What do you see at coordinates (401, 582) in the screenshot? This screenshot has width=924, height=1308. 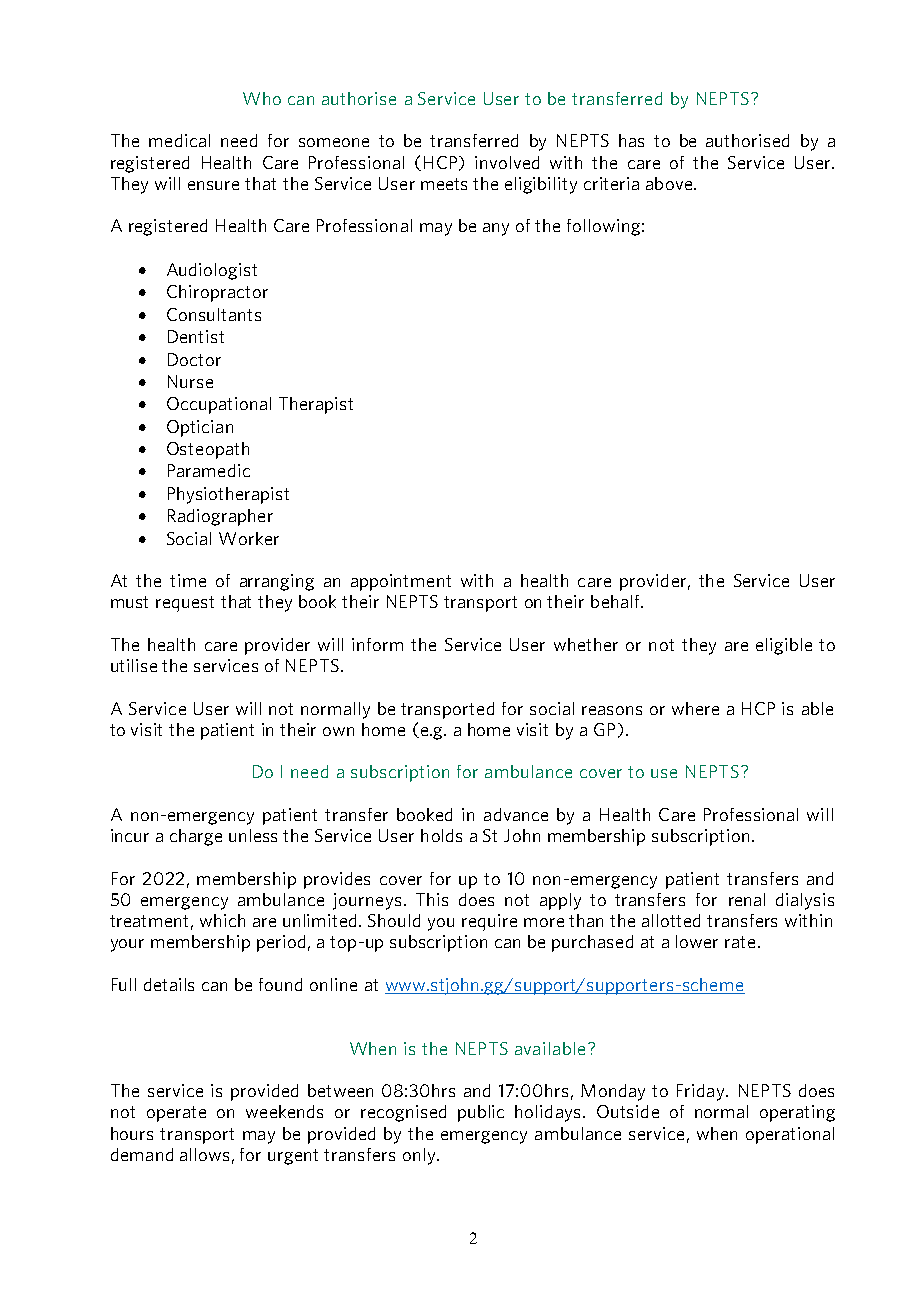 I see `appointment` at bounding box center [401, 582].
